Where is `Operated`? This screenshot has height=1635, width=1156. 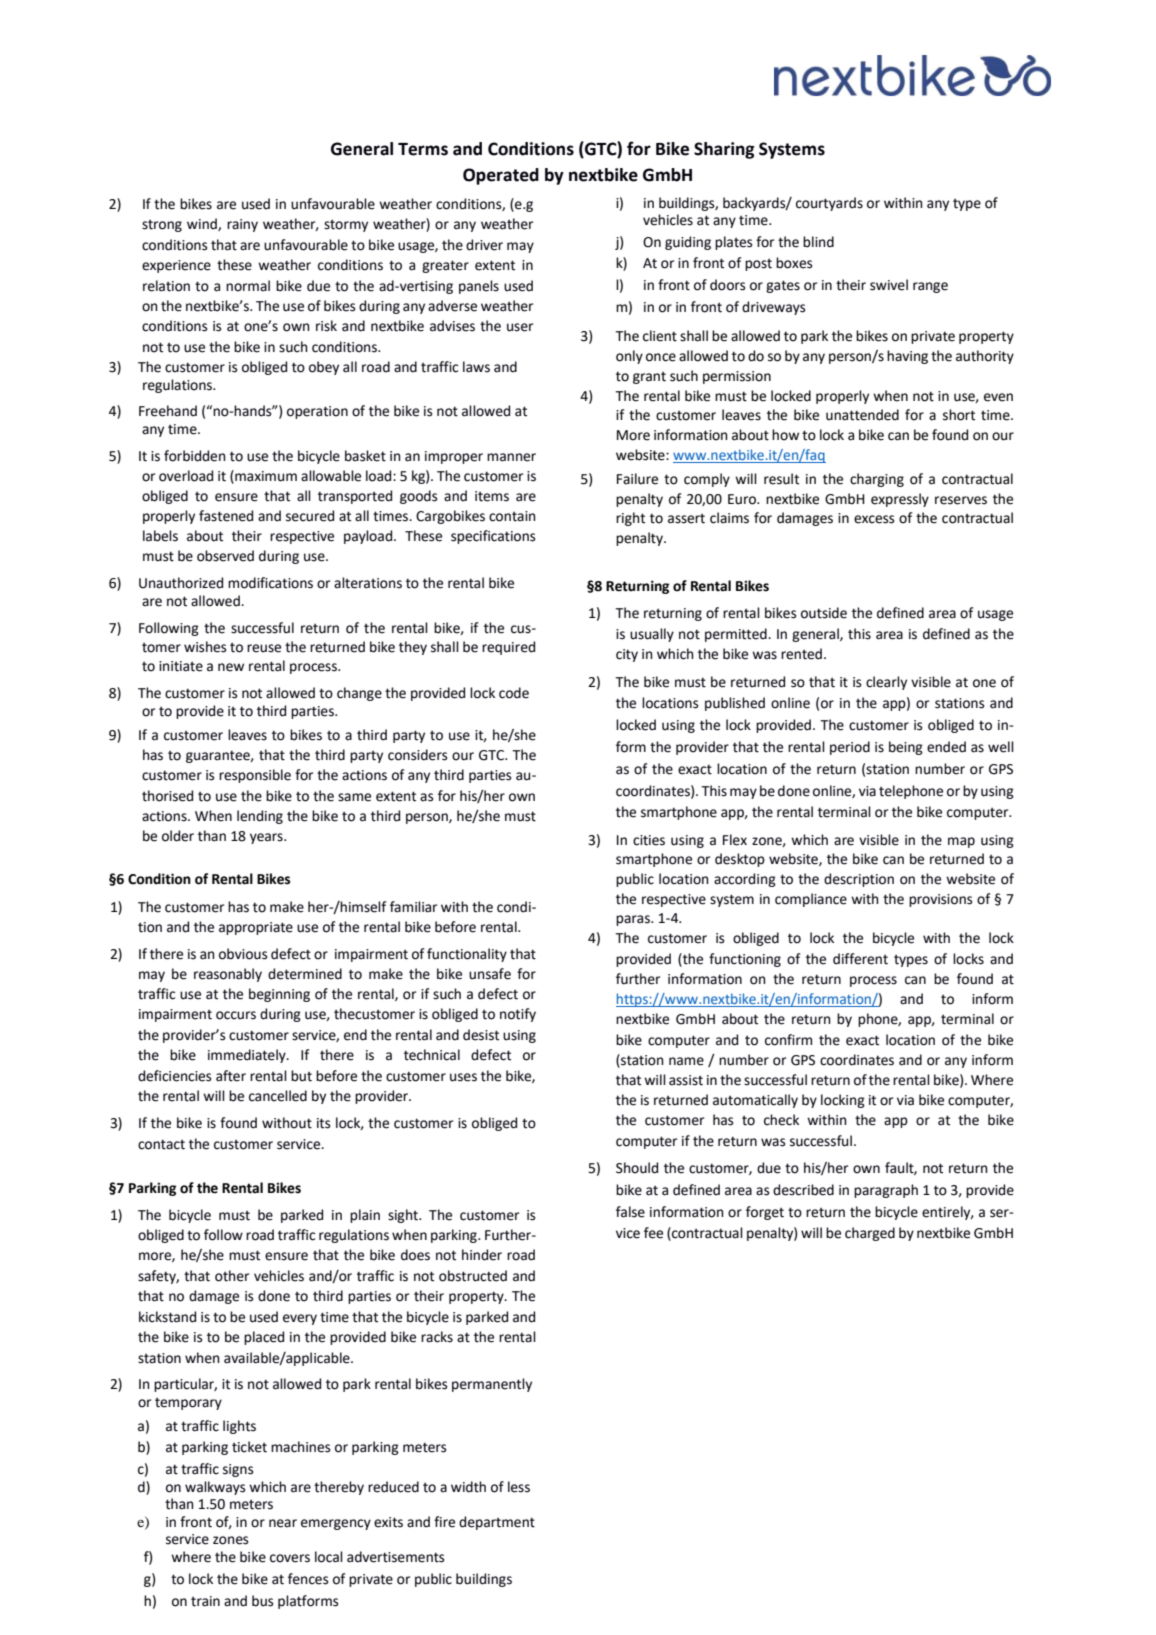 Operated is located at coordinates (501, 176).
